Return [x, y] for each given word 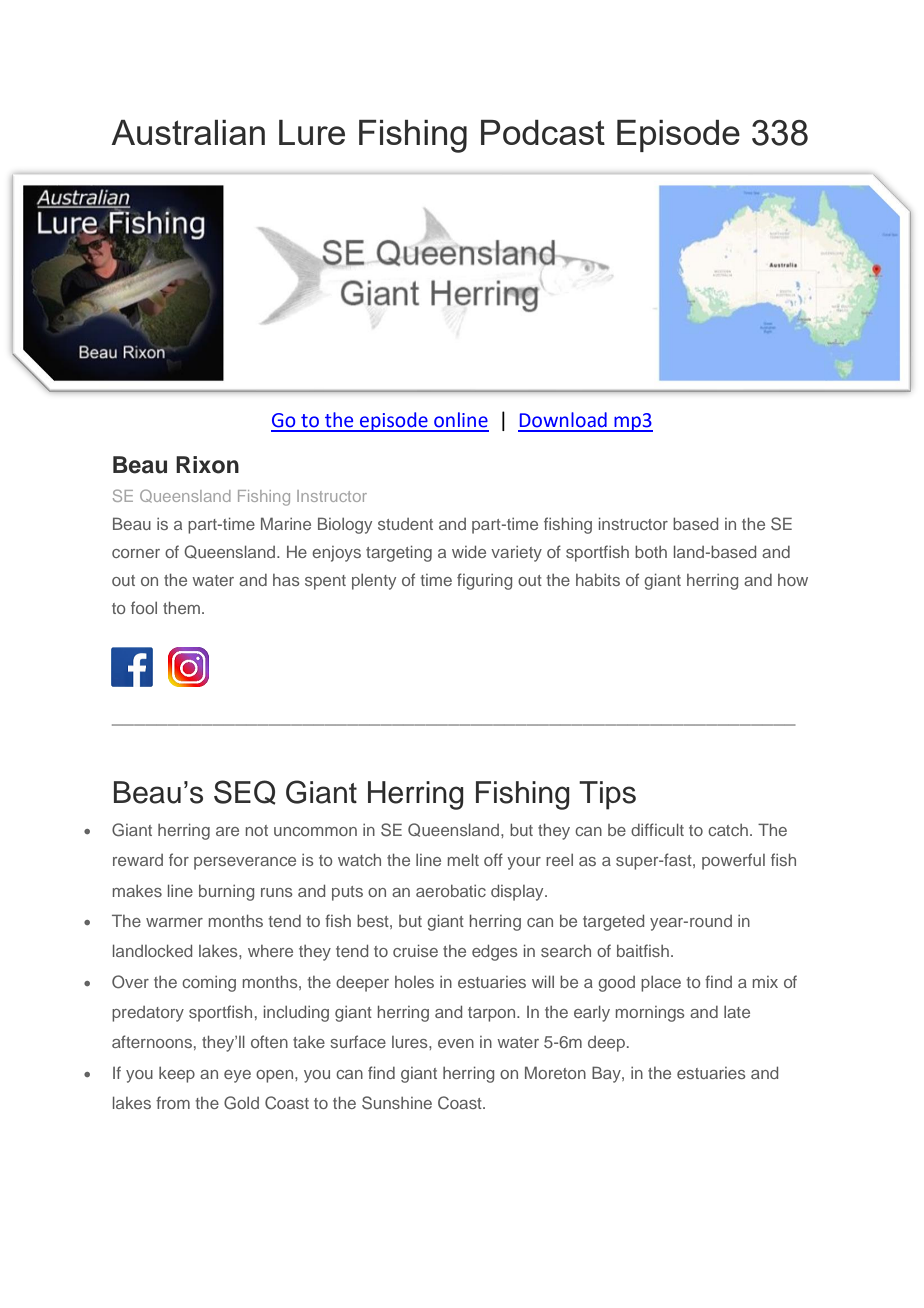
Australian [188, 132]
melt [463, 859]
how [793, 580]
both [651, 551]
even [456, 1043]
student [405, 524]
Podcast [543, 132]
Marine [286, 523]
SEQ [244, 792]
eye [237, 1076]
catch [728, 830]
